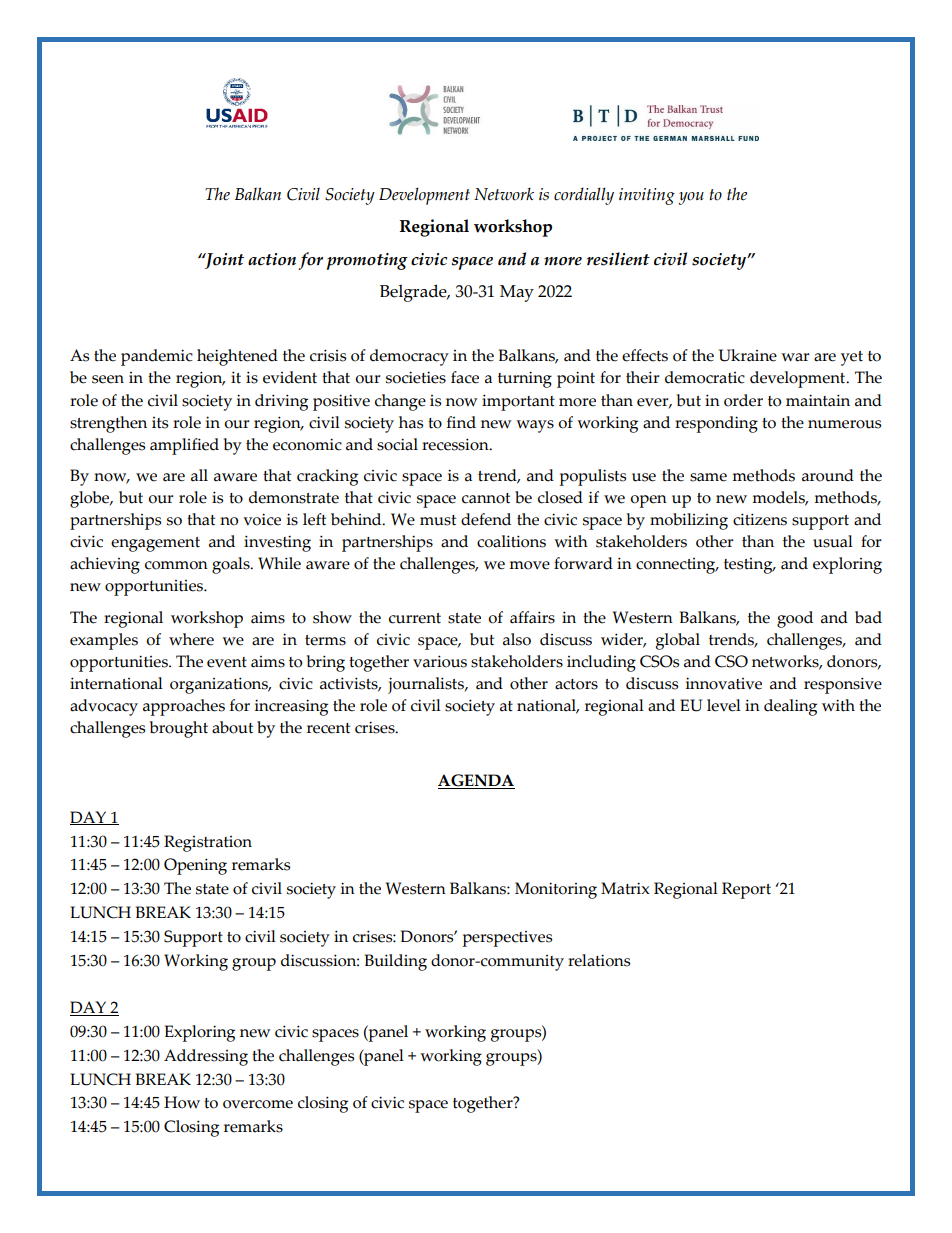 This screenshot has width=952, height=1233. I want to click on brought, so click(179, 729).
